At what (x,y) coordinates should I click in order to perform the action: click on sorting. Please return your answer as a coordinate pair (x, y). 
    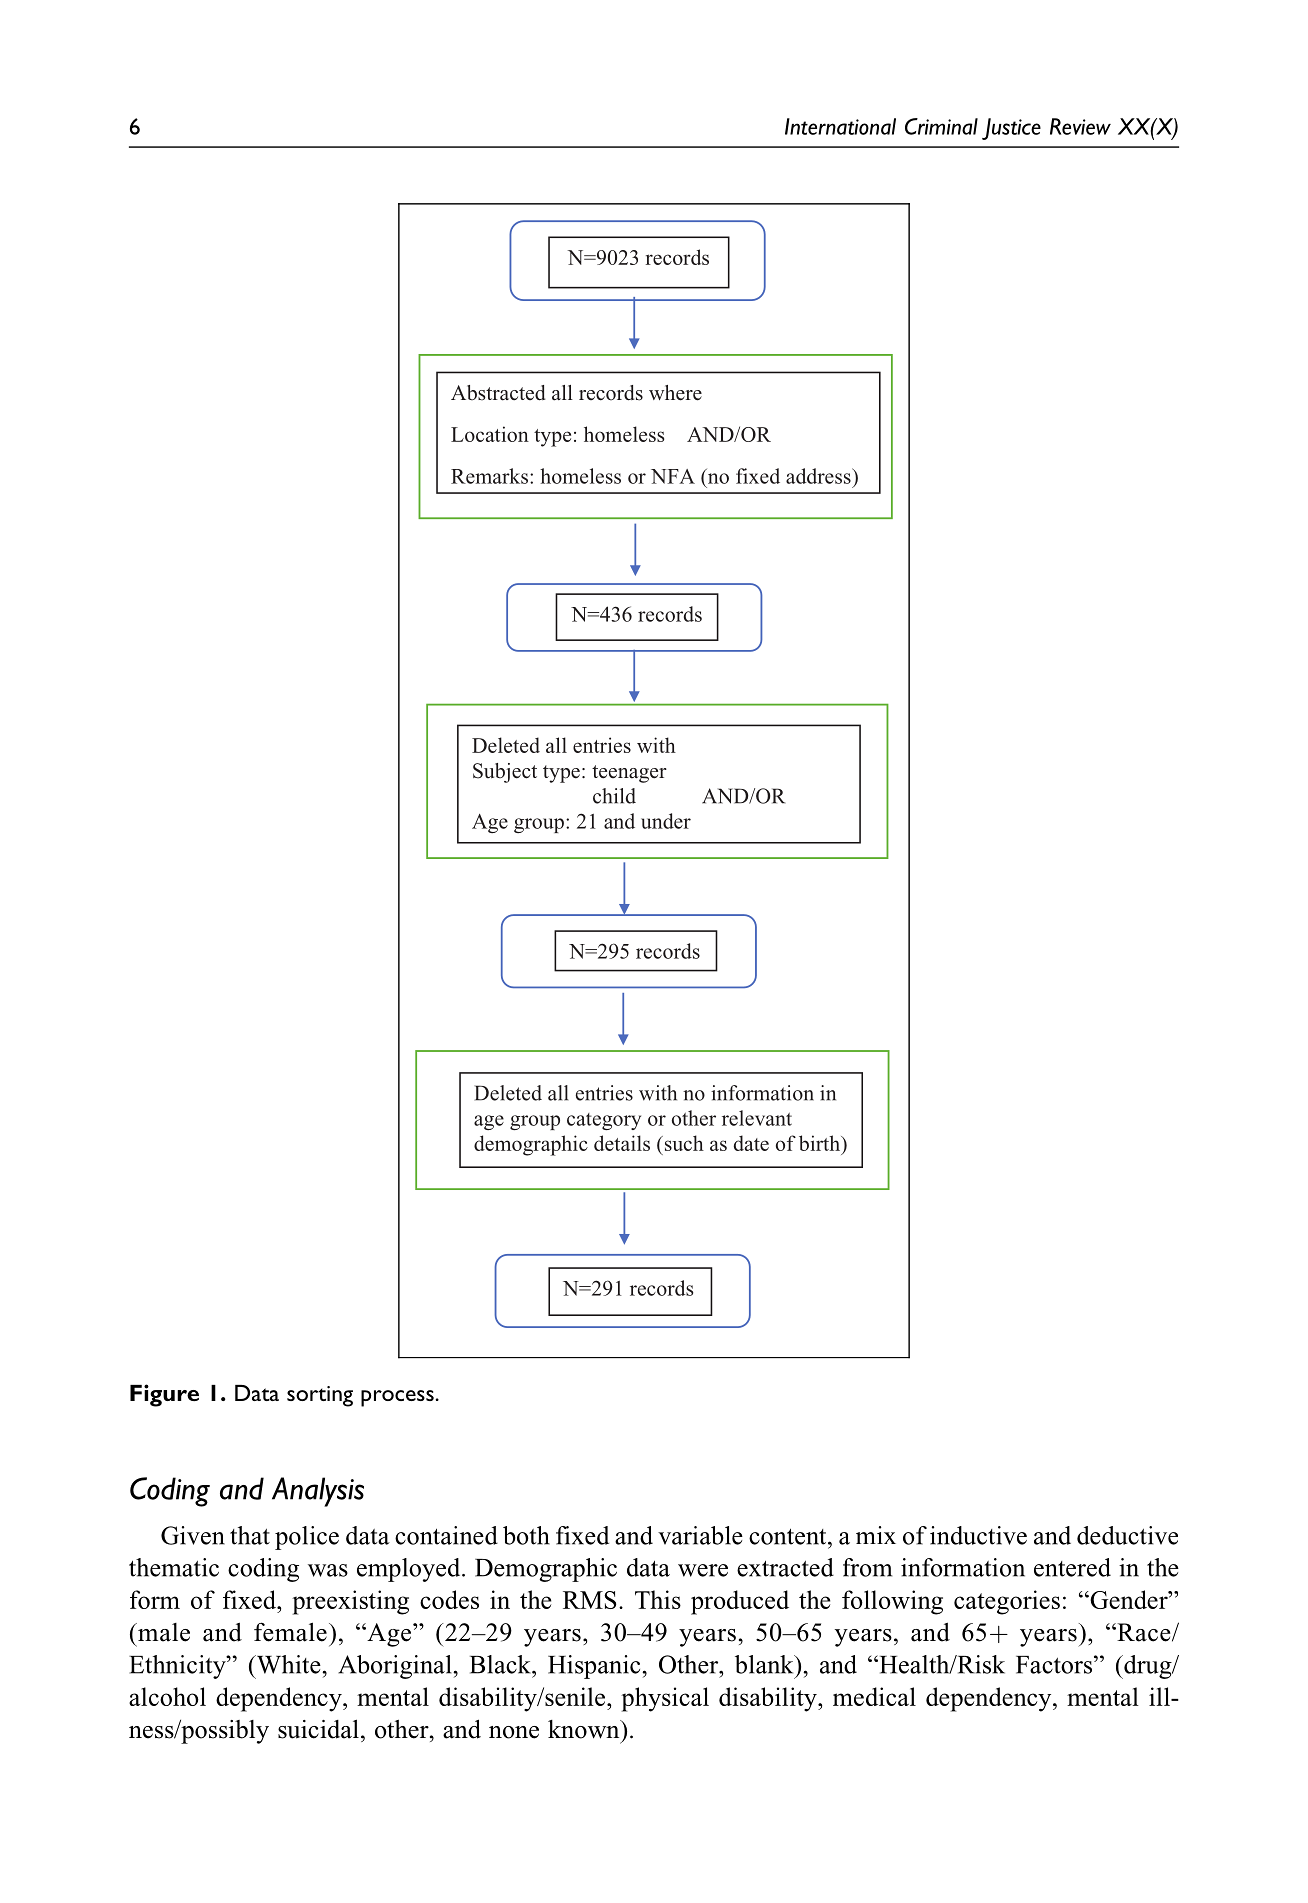
    Looking at the image, I should click on (320, 1396).
